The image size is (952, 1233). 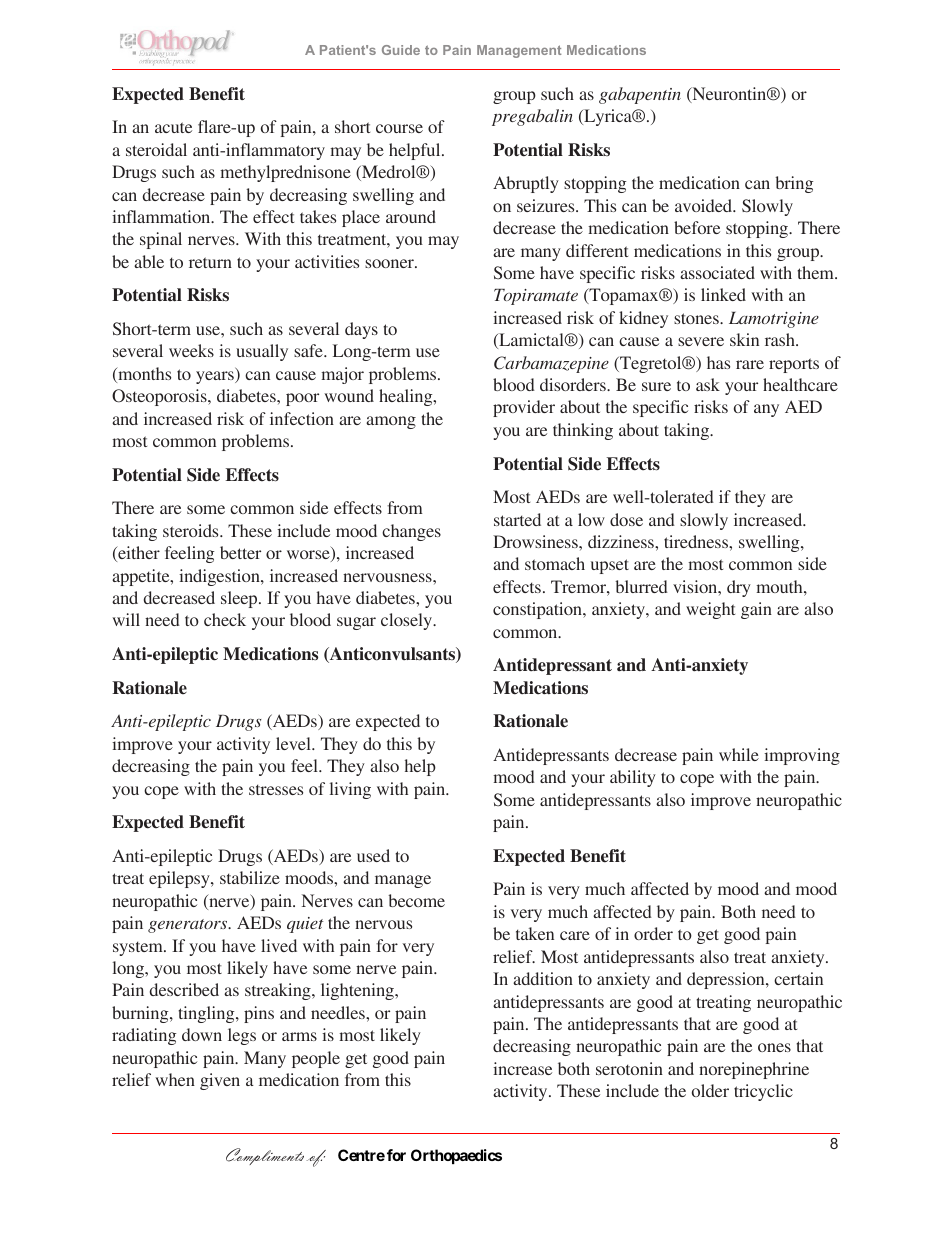 What do you see at coordinates (210, 262) in the screenshot?
I see `return` at bounding box center [210, 262].
